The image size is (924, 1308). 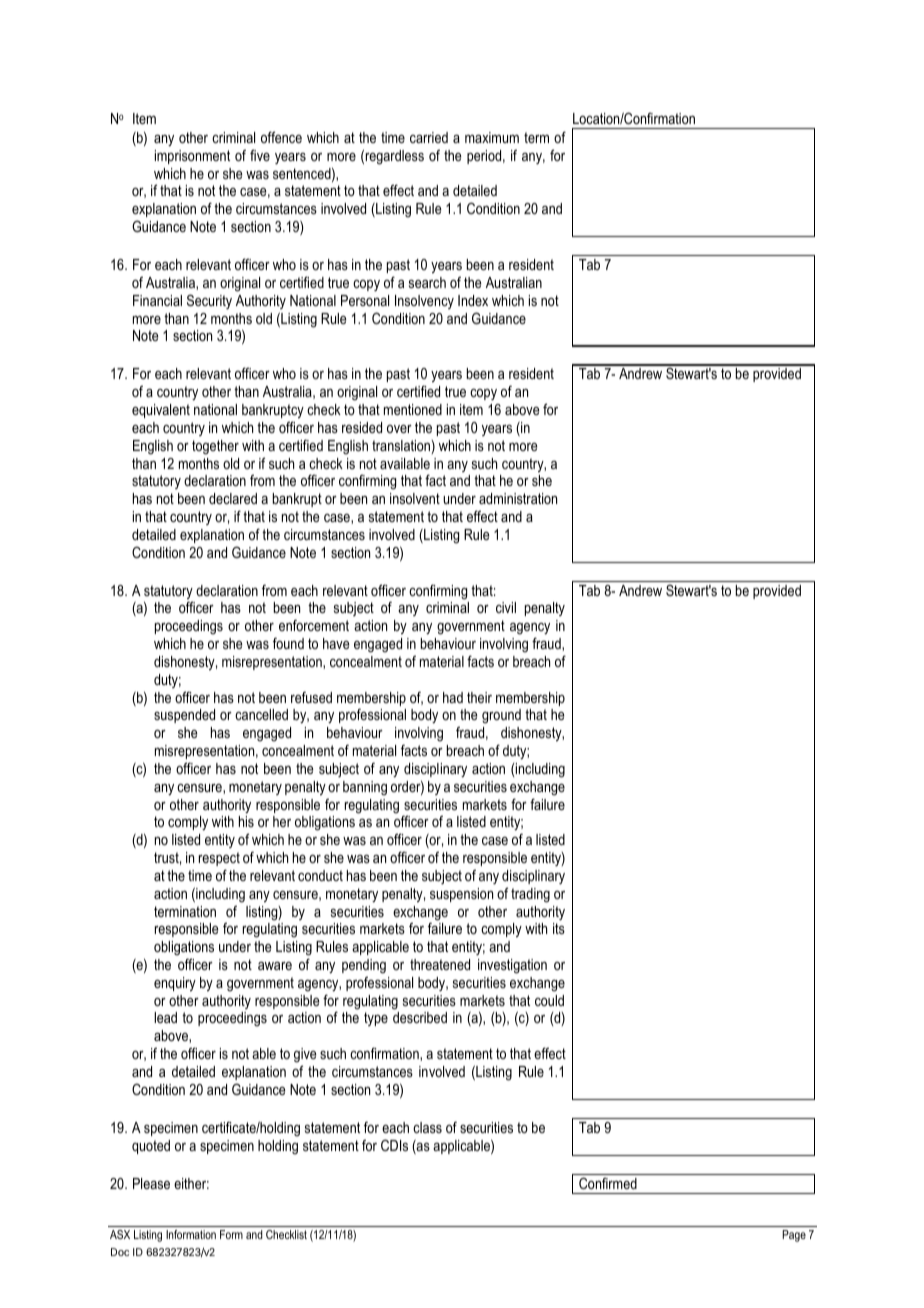 I want to click on maximum, so click(x=492, y=137).
